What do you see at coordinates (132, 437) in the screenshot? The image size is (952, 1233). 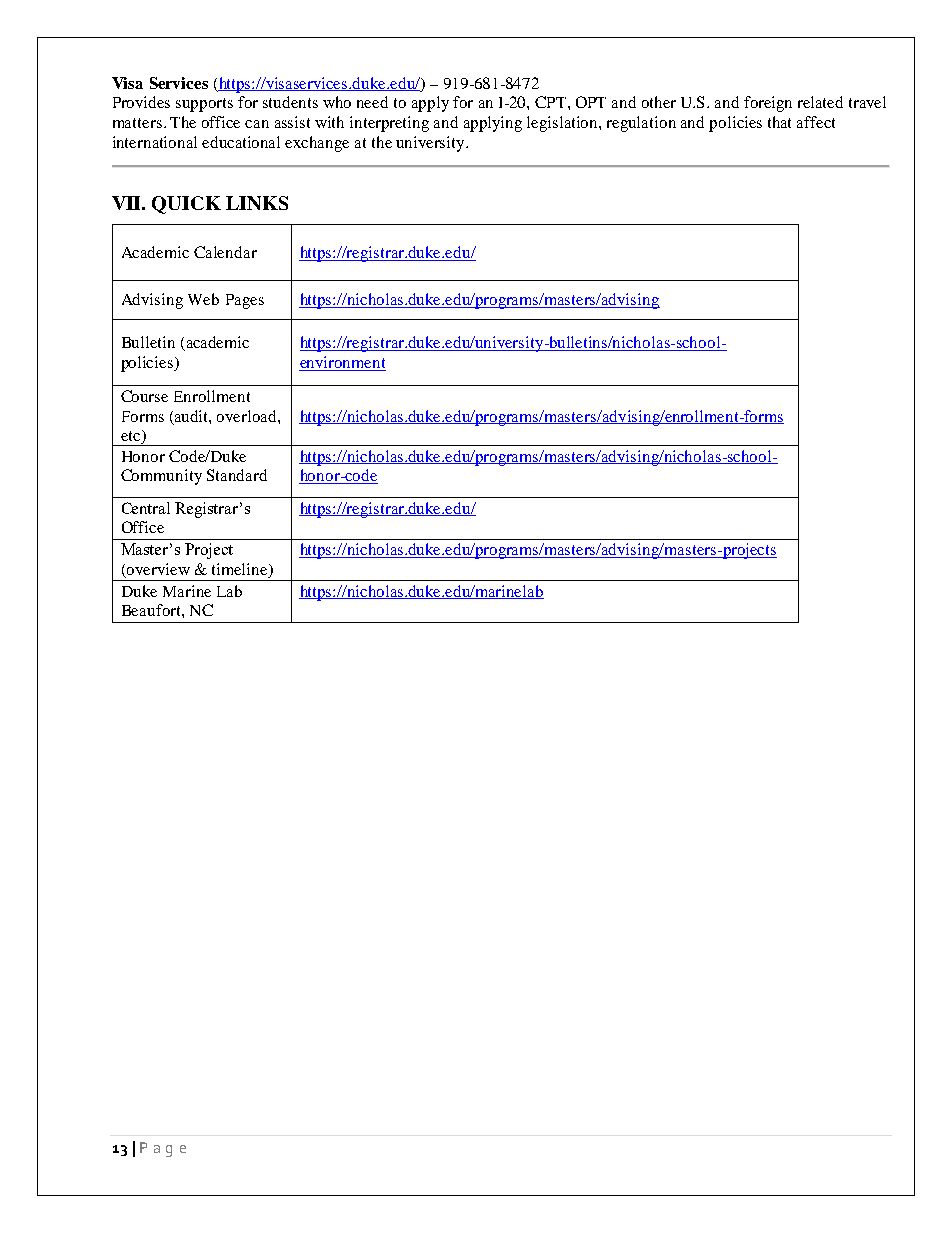 I see `etc` at bounding box center [132, 437].
